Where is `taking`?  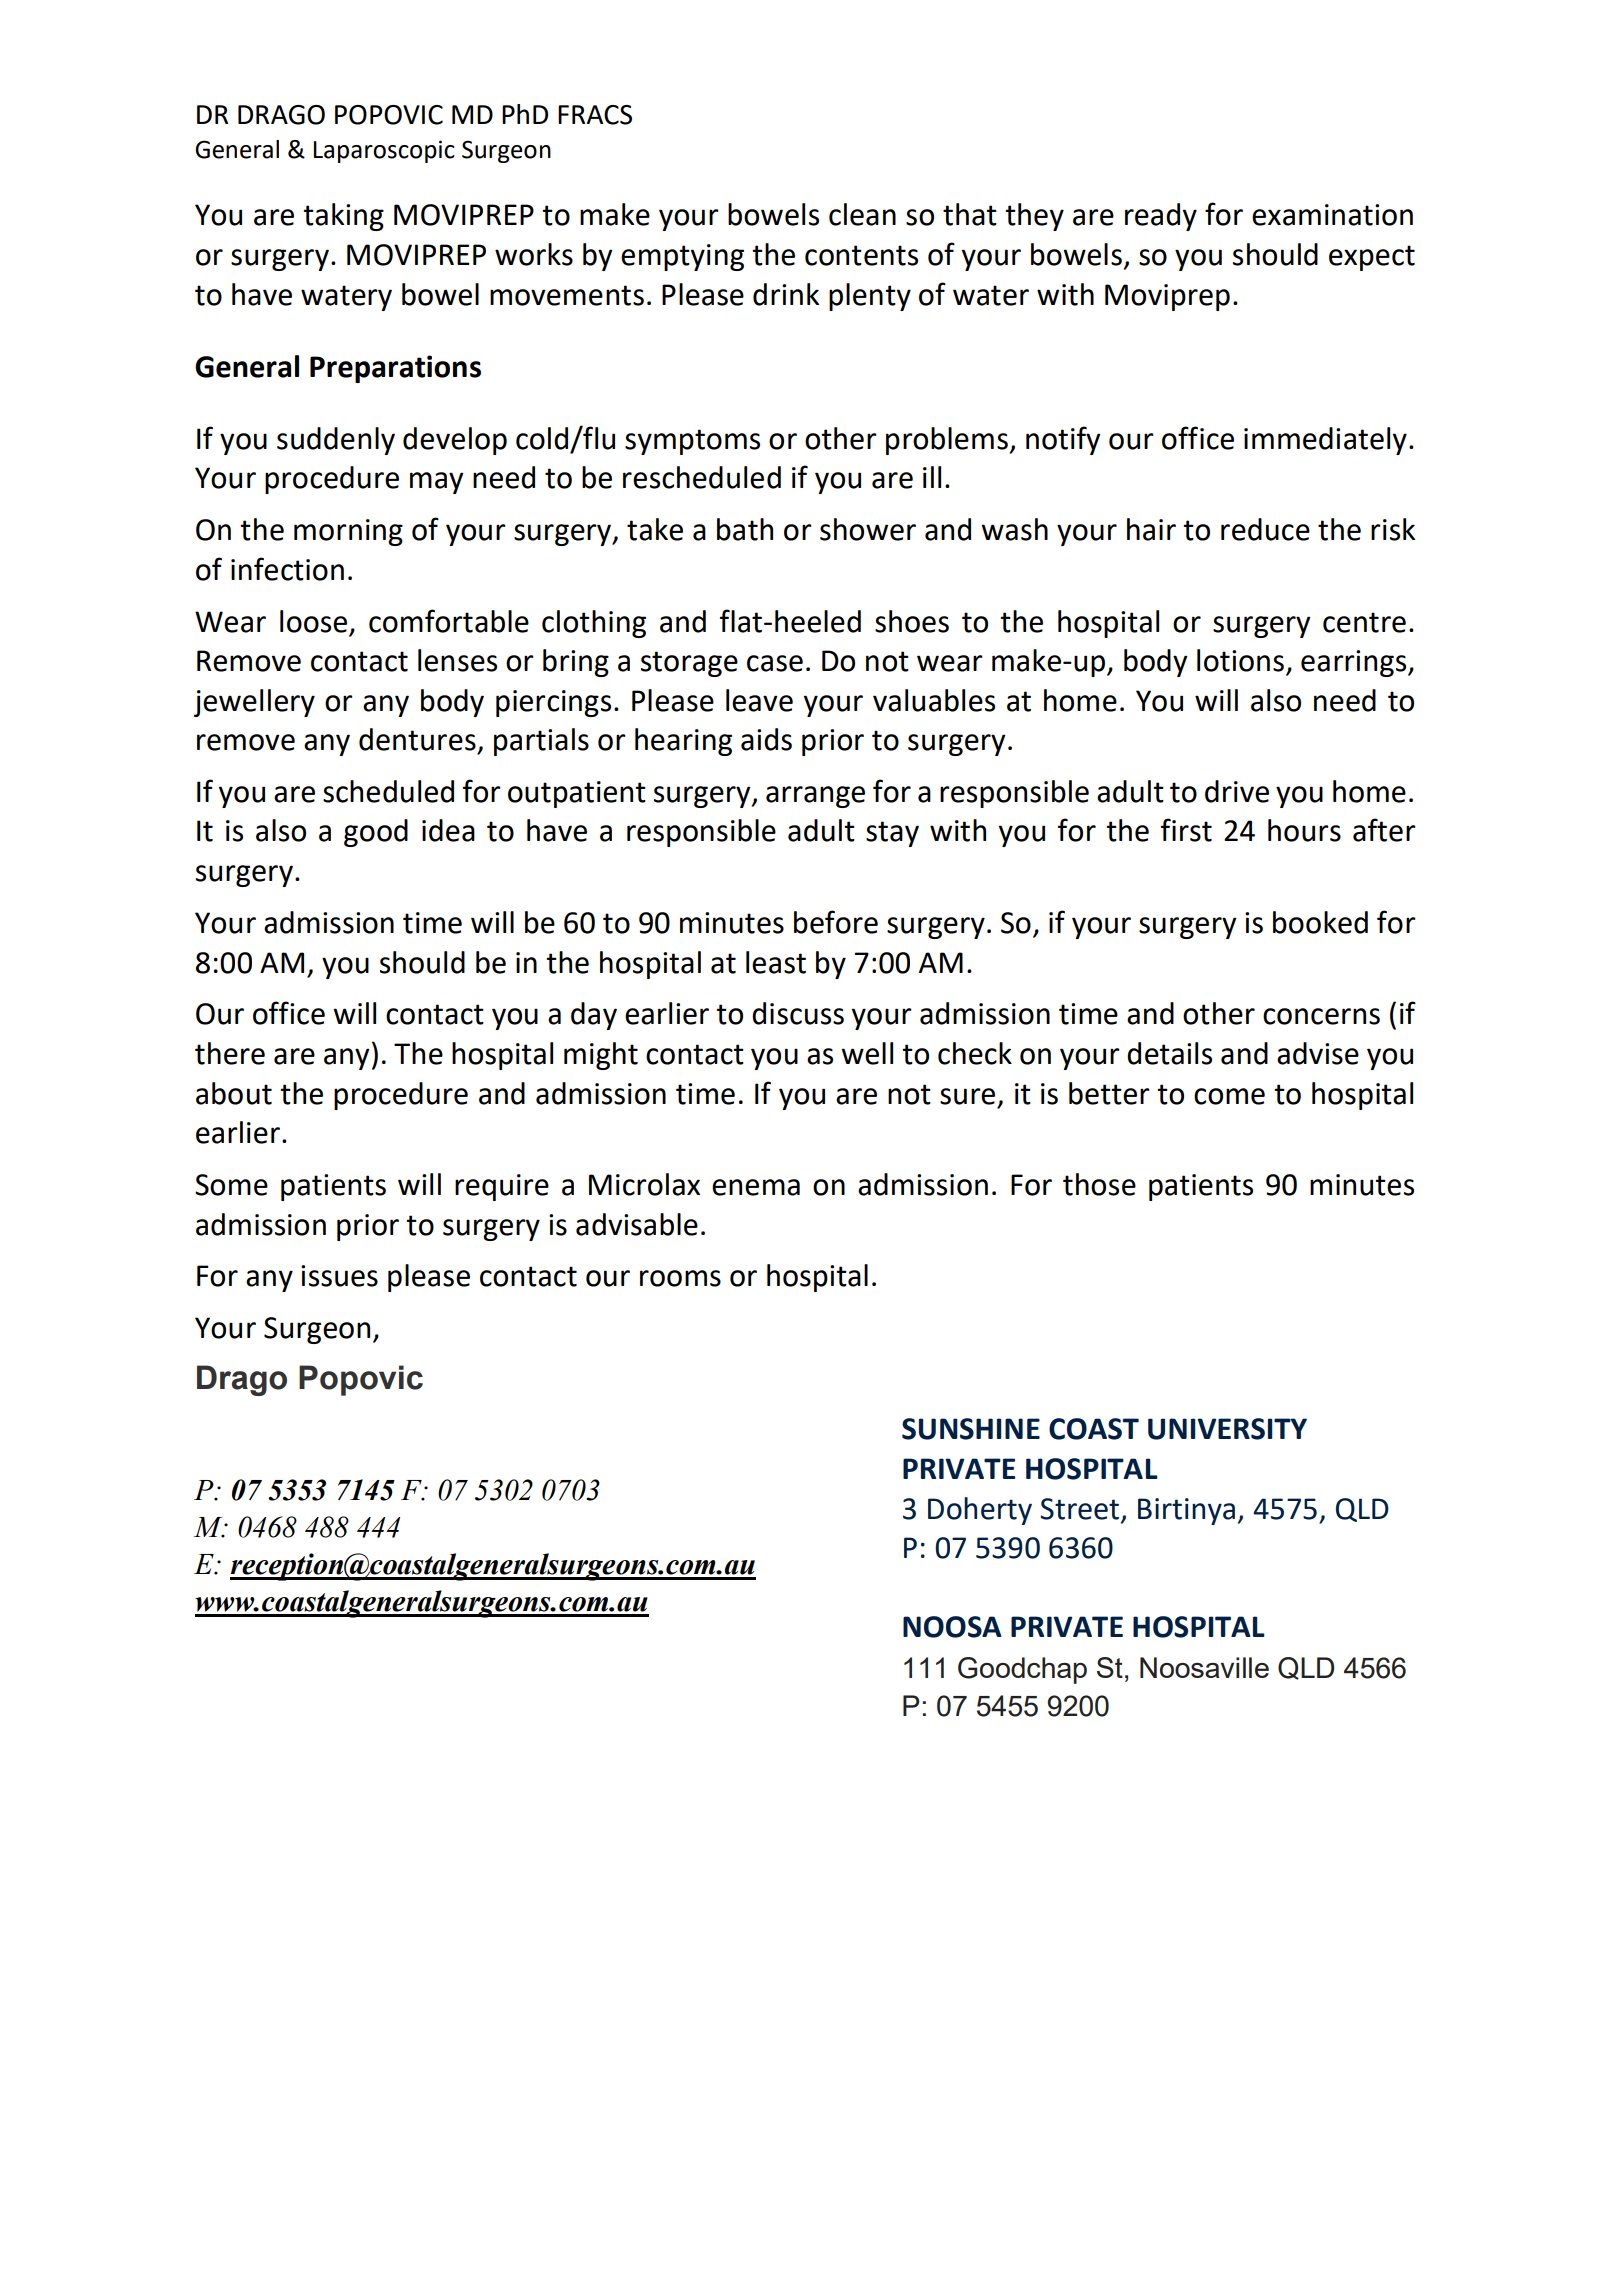 taking is located at coordinates (343, 217).
